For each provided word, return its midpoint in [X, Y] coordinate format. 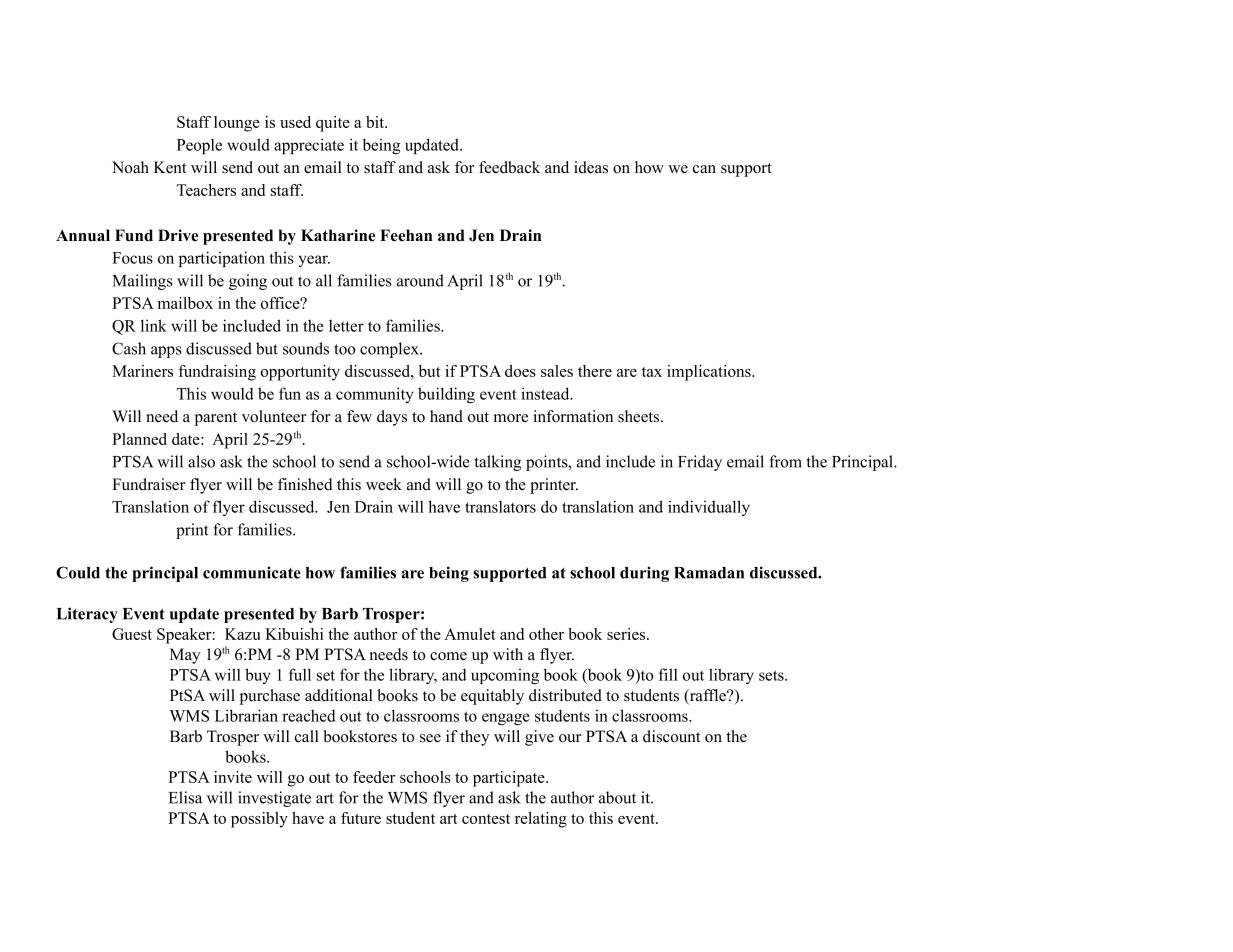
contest [486, 819]
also [201, 461]
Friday [700, 463]
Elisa [185, 797]
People [199, 146]
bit [376, 122]
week [384, 484]
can [704, 169]
